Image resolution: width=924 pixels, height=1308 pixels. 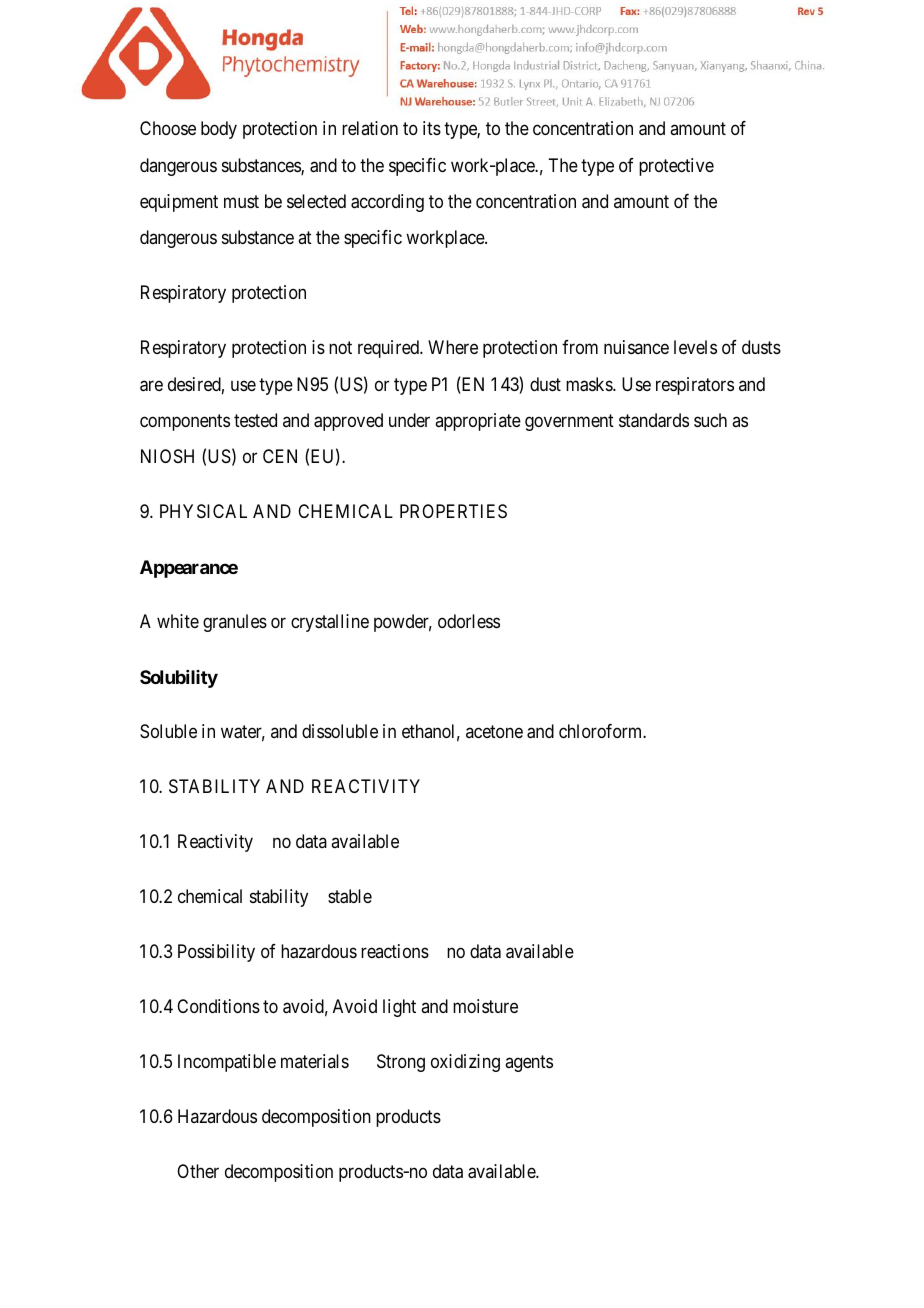 I want to click on standards, so click(x=654, y=420).
